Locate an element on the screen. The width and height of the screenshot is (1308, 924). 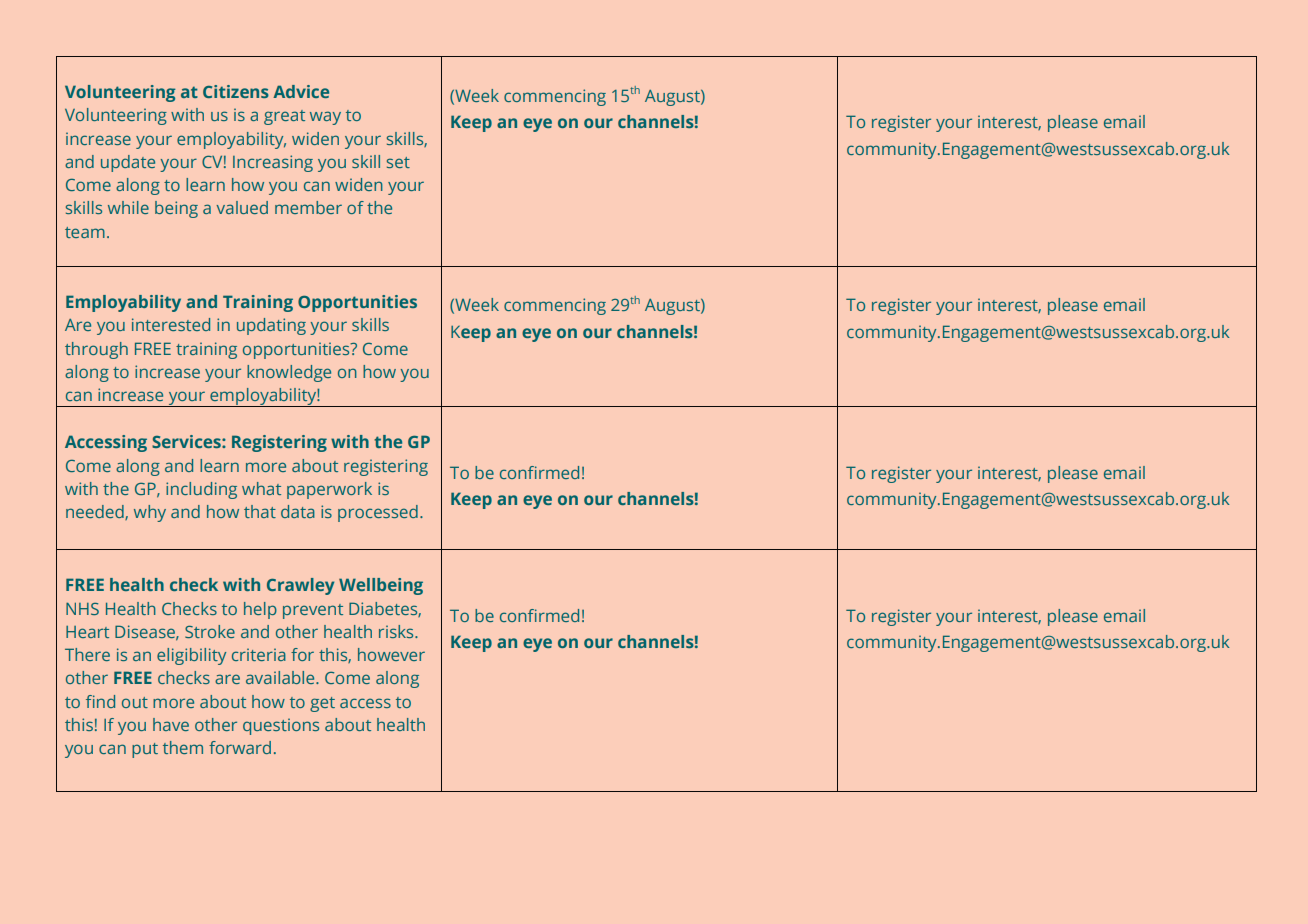
Citizens is located at coordinates (236, 91).
